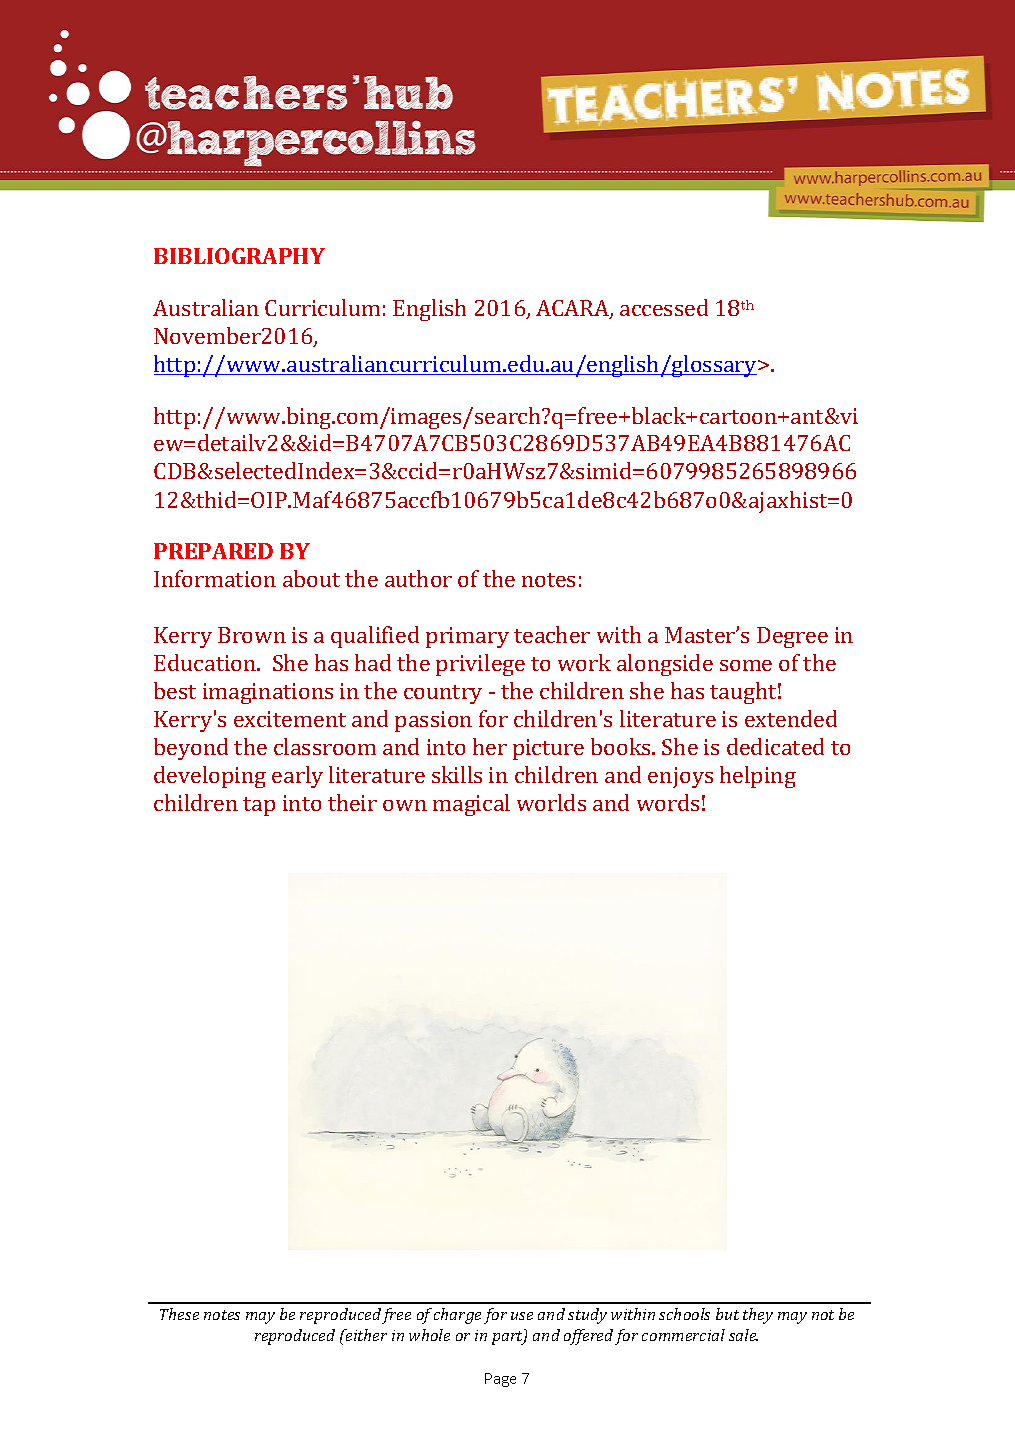  What do you see at coordinates (500, 1380) in the image?
I see `Page` at bounding box center [500, 1380].
